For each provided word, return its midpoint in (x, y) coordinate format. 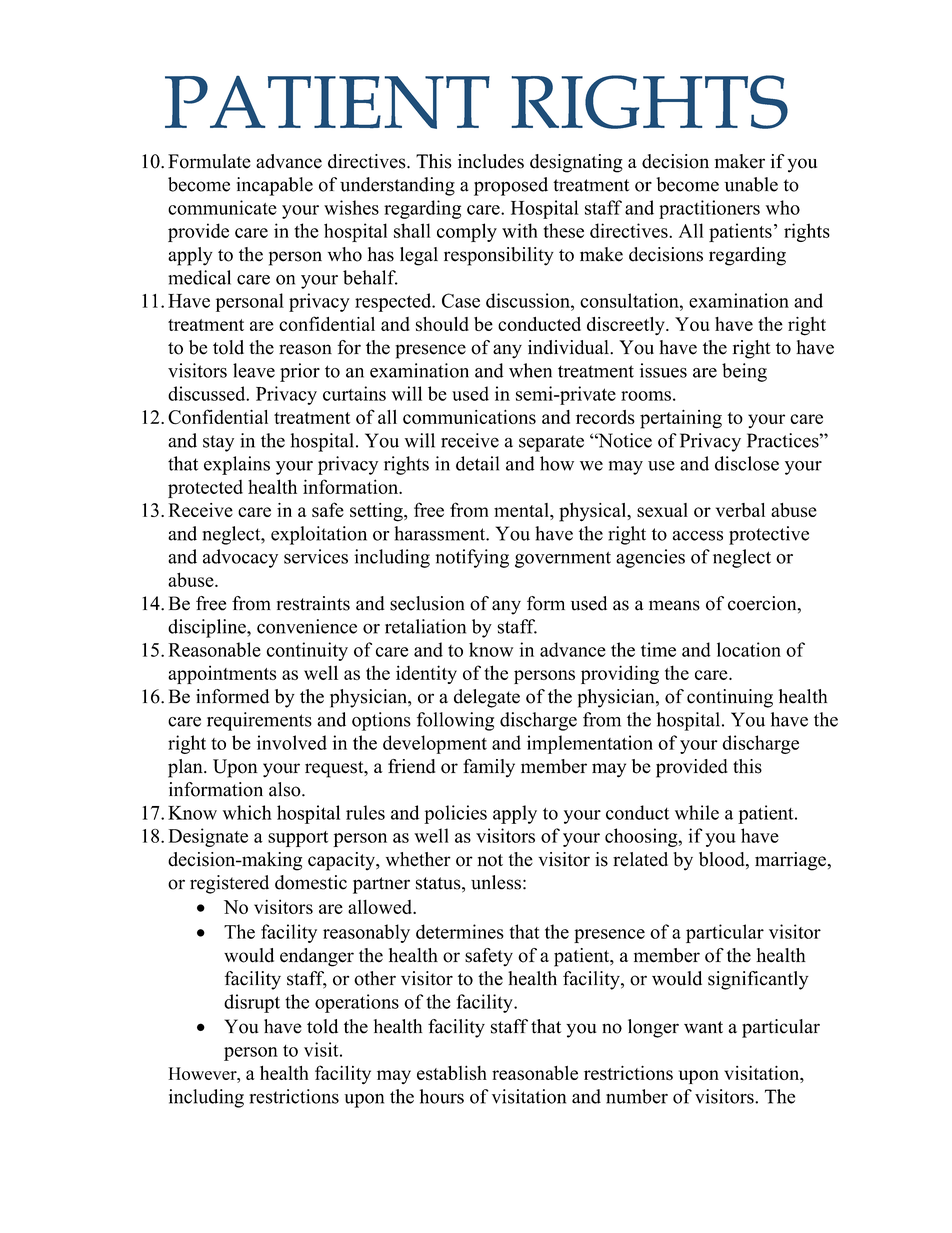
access (698, 536)
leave (254, 370)
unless (496, 882)
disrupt (252, 1003)
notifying (472, 558)
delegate (487, 698)
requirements (259, 721)
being (744, 372)
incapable (275, 186)
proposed (511, 186)
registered (229, 884)
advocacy (240, 558)
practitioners (709, 209)
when (530, 370)
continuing (730, 698)
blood (723, 860)
